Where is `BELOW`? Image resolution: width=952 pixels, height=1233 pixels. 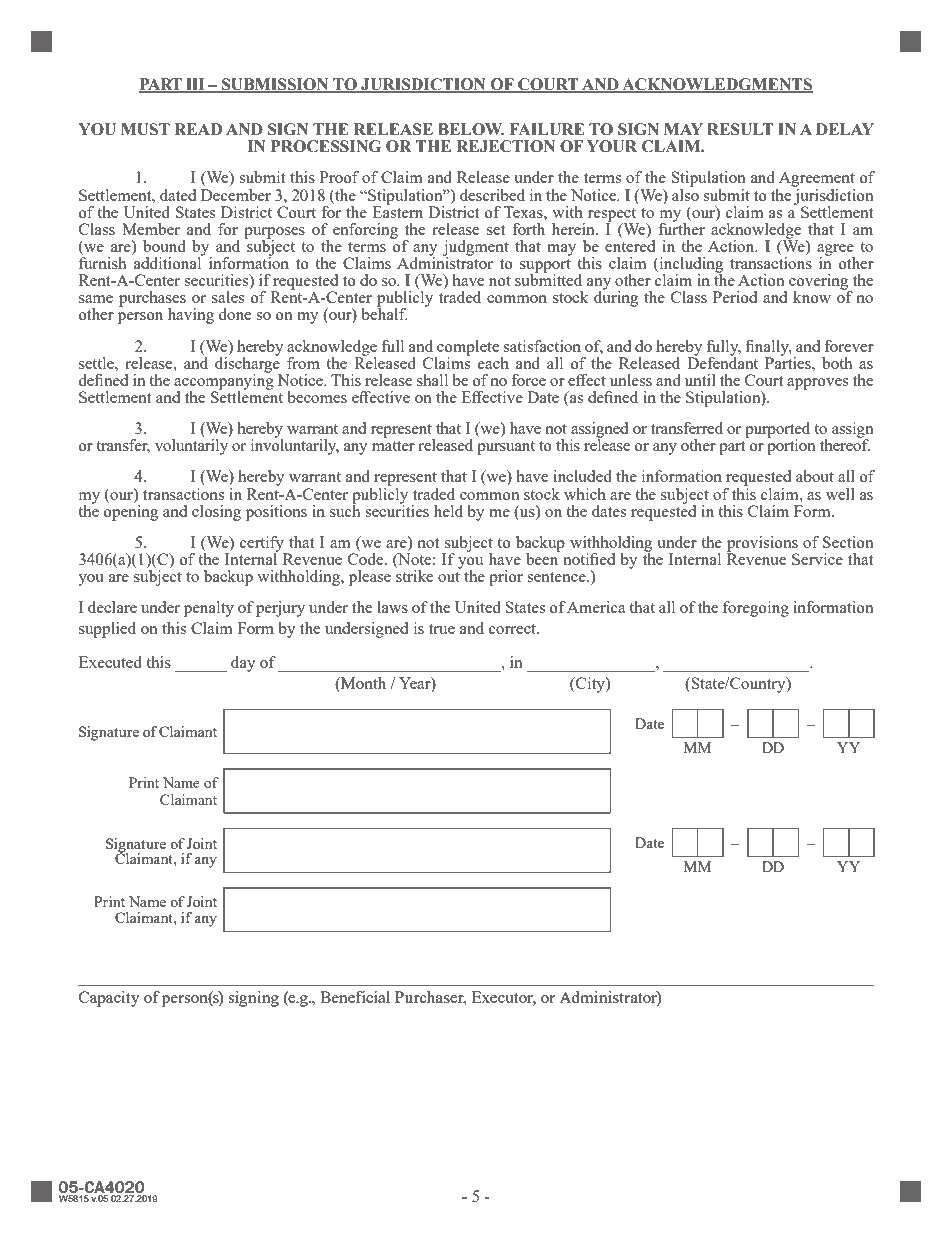
BELOW is located at coordinates (471, 129).
